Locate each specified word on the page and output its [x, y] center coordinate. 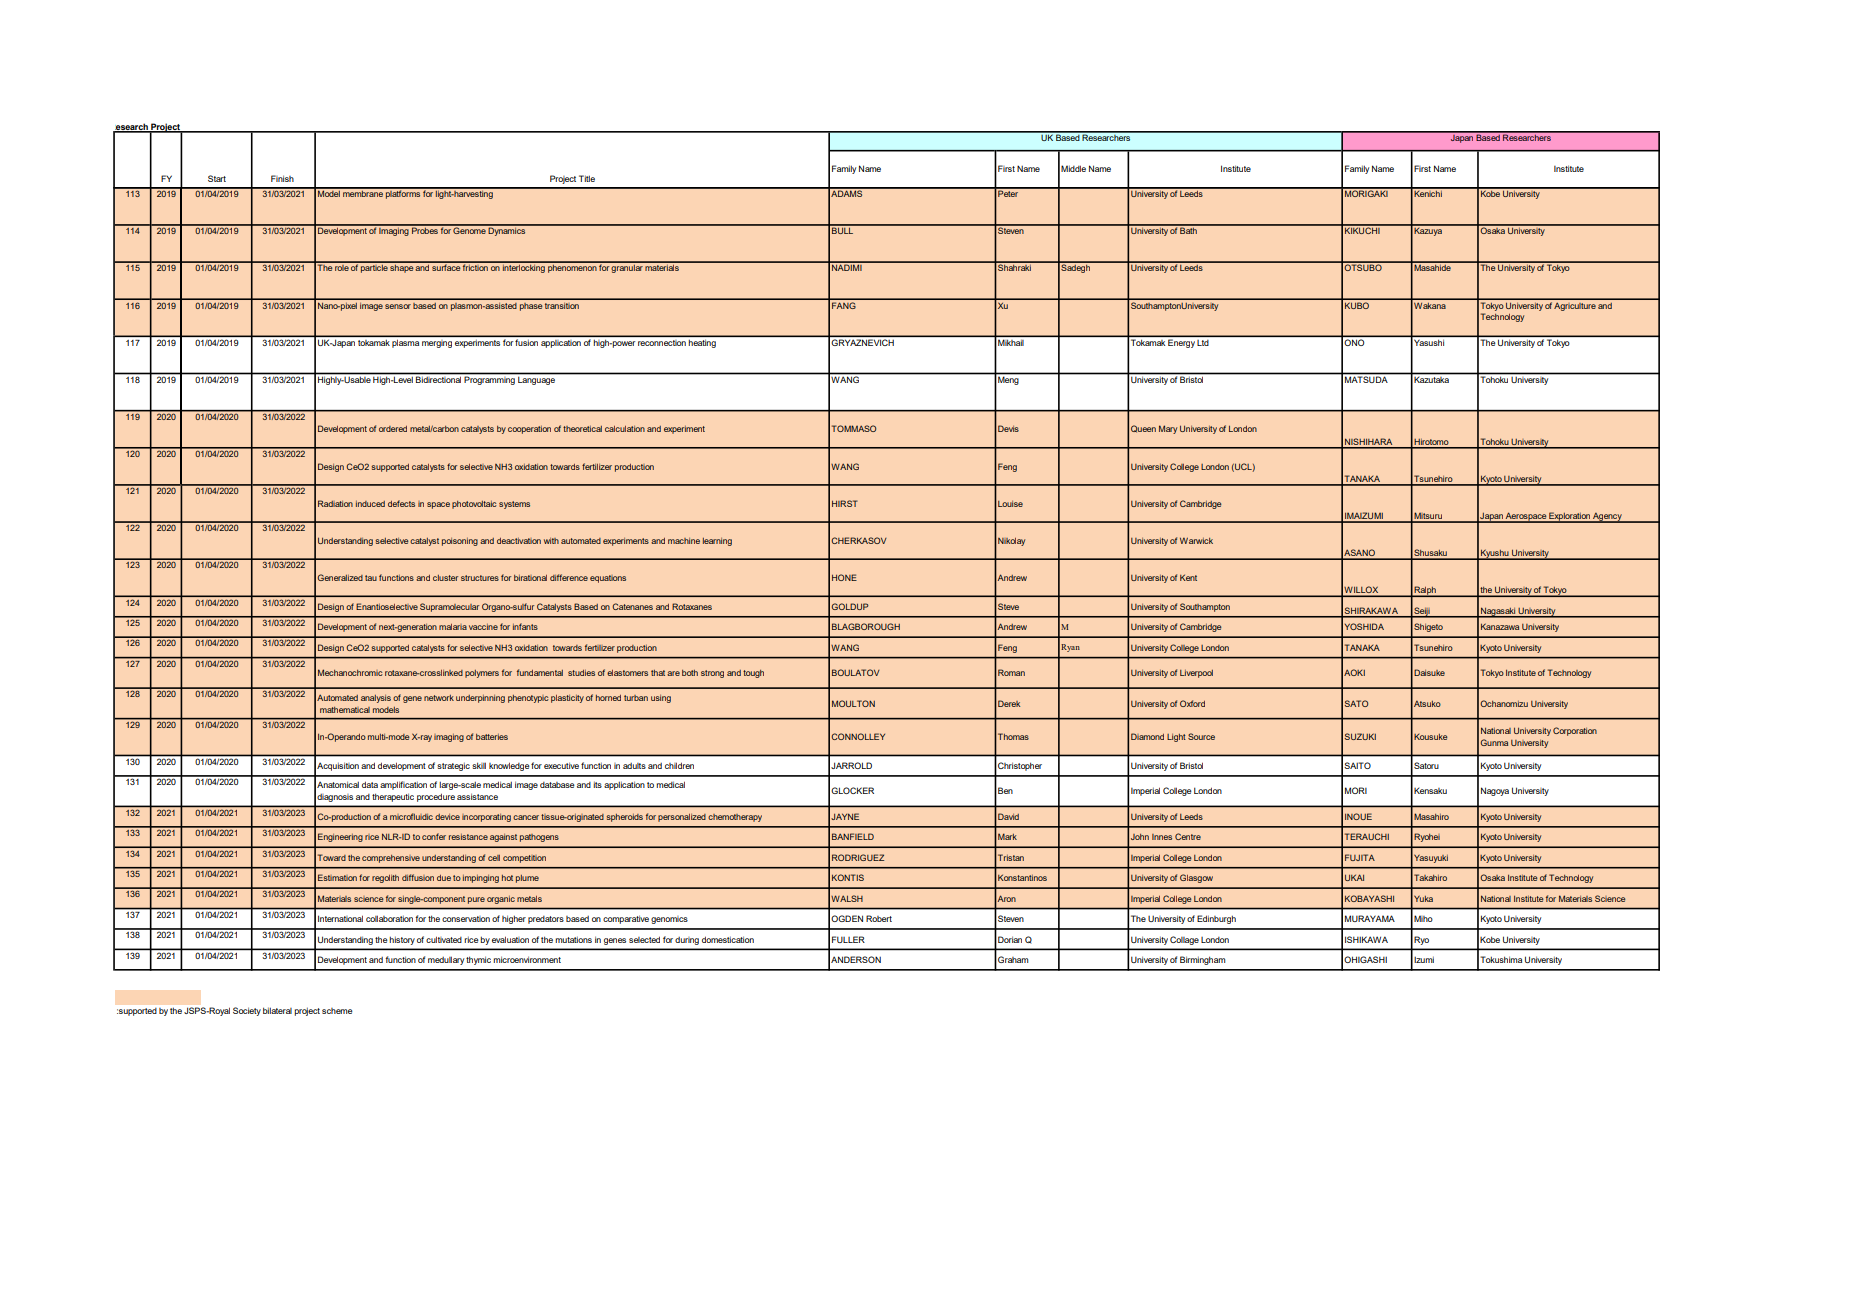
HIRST [845, 503]
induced [370, 504]
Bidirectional [438, 380]
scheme [337, 1011]
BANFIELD [853, 836]
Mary [1168, 429]
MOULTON [853, 703]
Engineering [340, 837]
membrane [363, 192]
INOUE [1358, 816]
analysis [376, 699]
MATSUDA [1366, 379]
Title [587, 178]
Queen [1143, 429]
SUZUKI [1360, 736]
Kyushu [1495, 554]
